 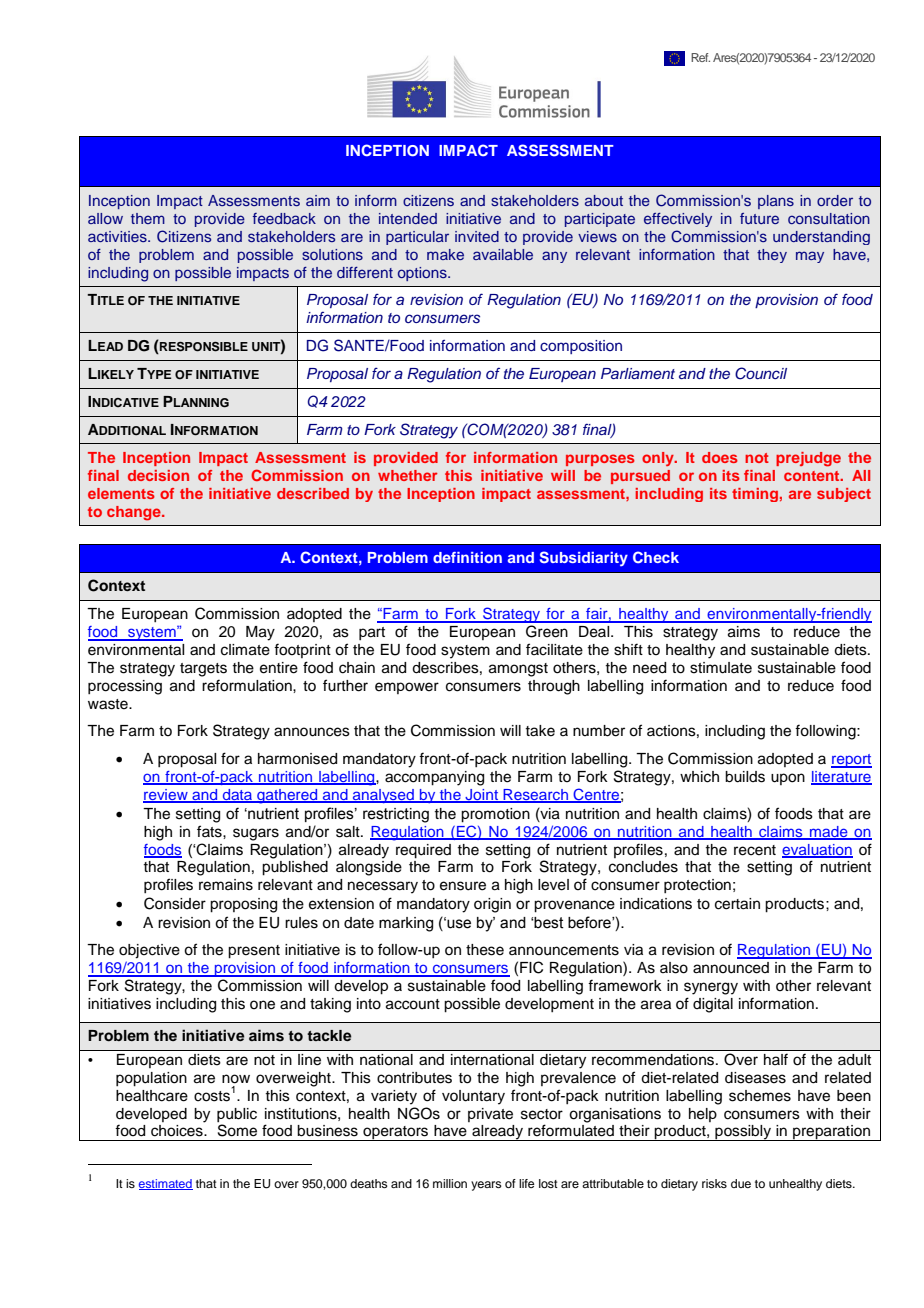 What do you see at coordinates (135, 513) in the image?
I see `change` at bounding box center [135, 513].
